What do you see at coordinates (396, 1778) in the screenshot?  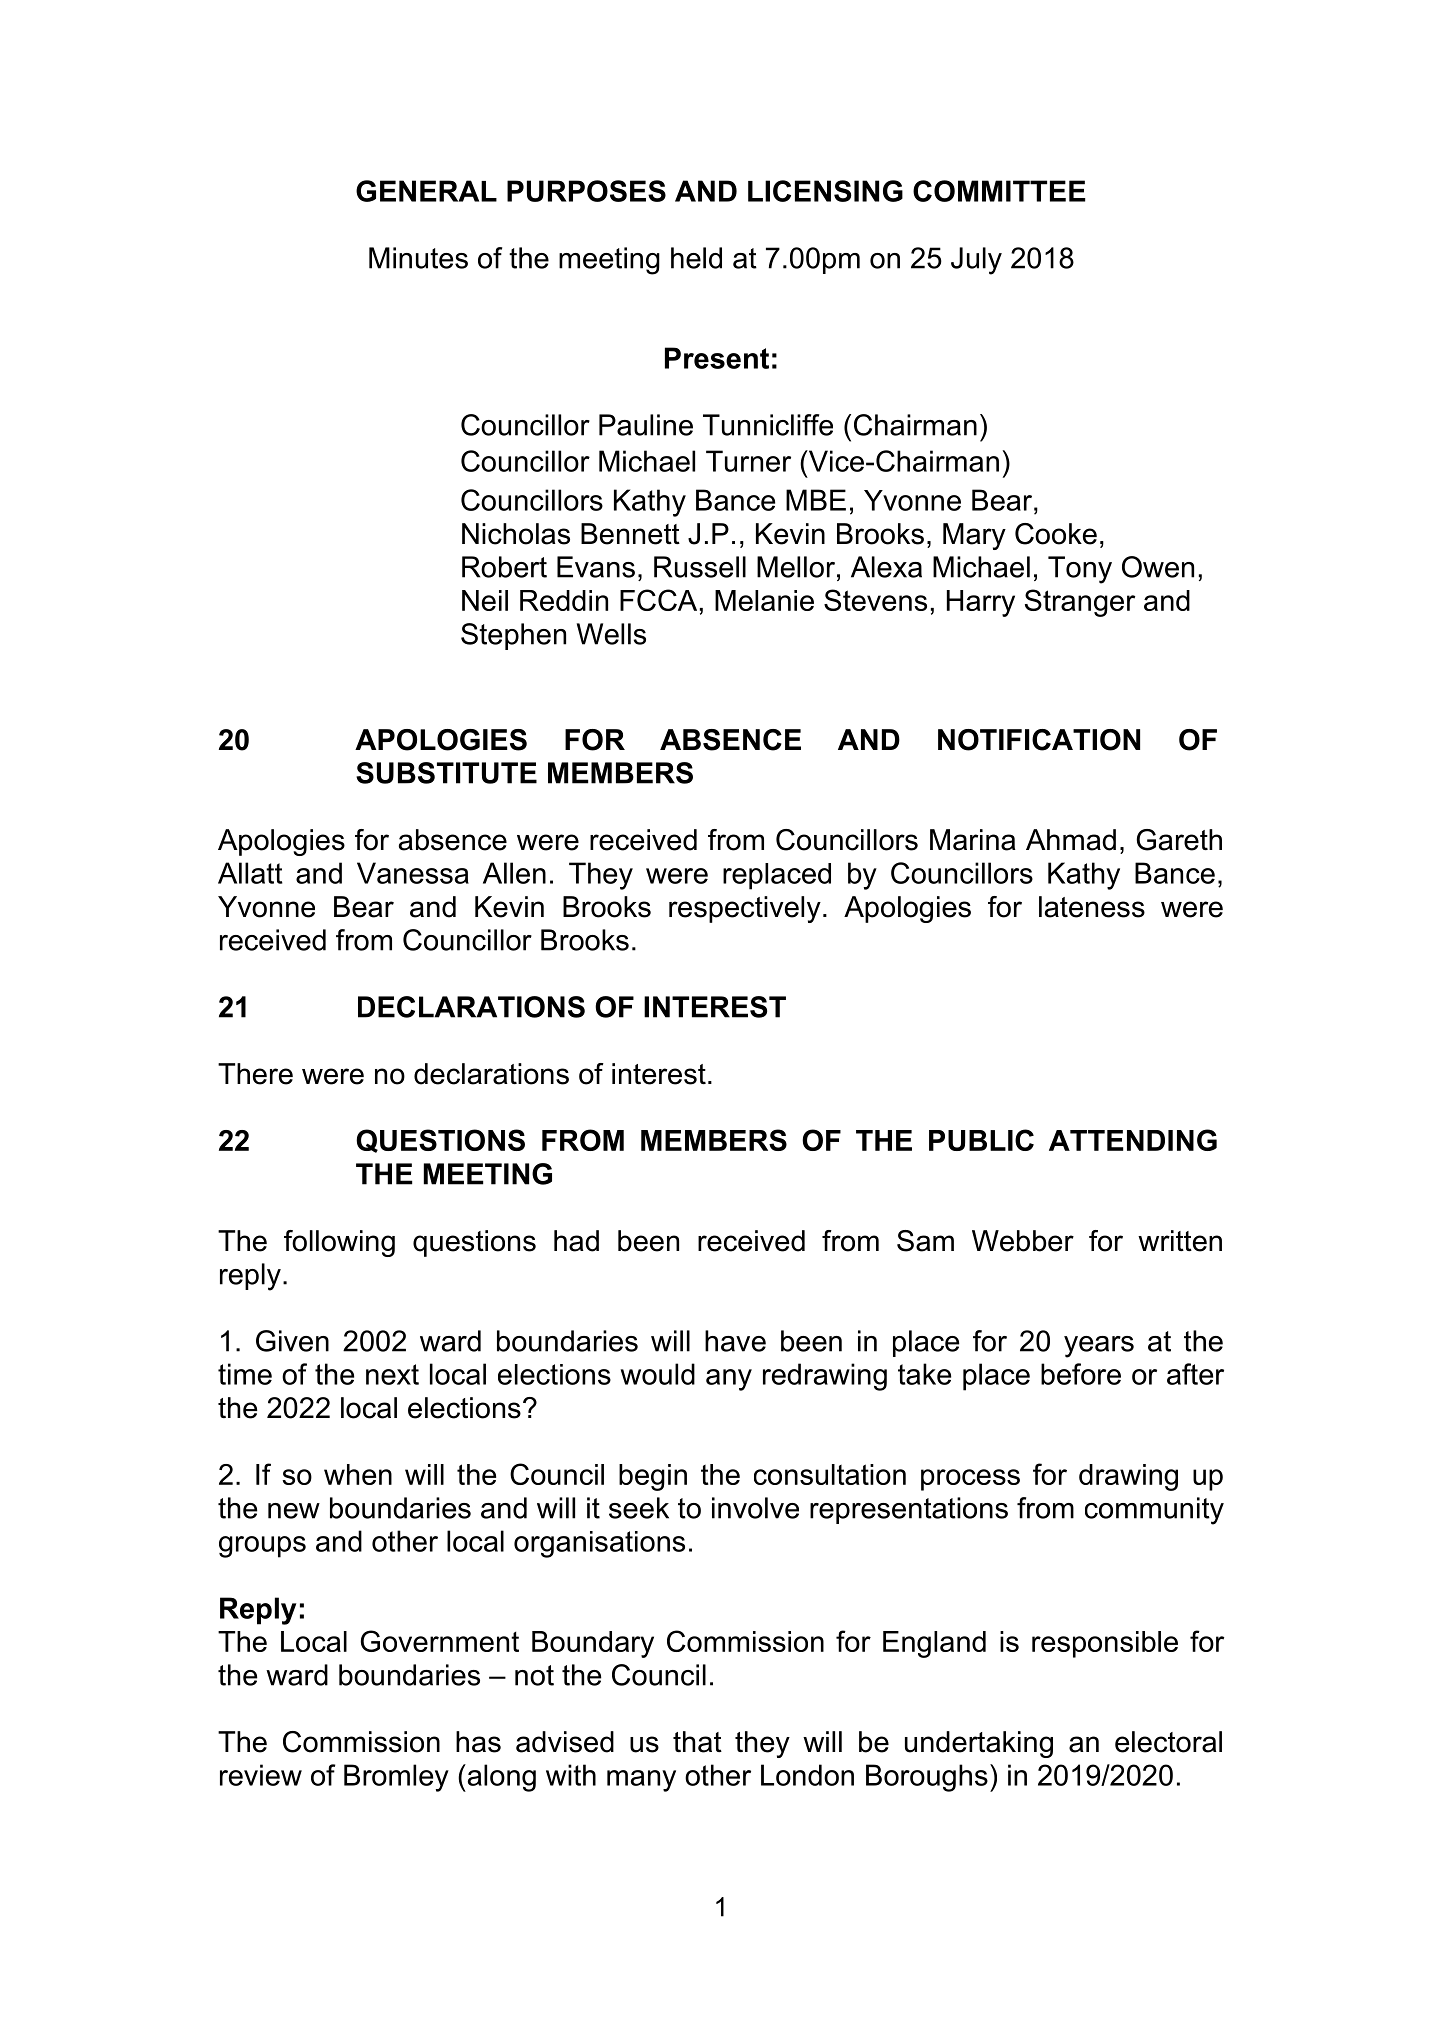 I see `Bromley` at bounding box center [396, 1778].
